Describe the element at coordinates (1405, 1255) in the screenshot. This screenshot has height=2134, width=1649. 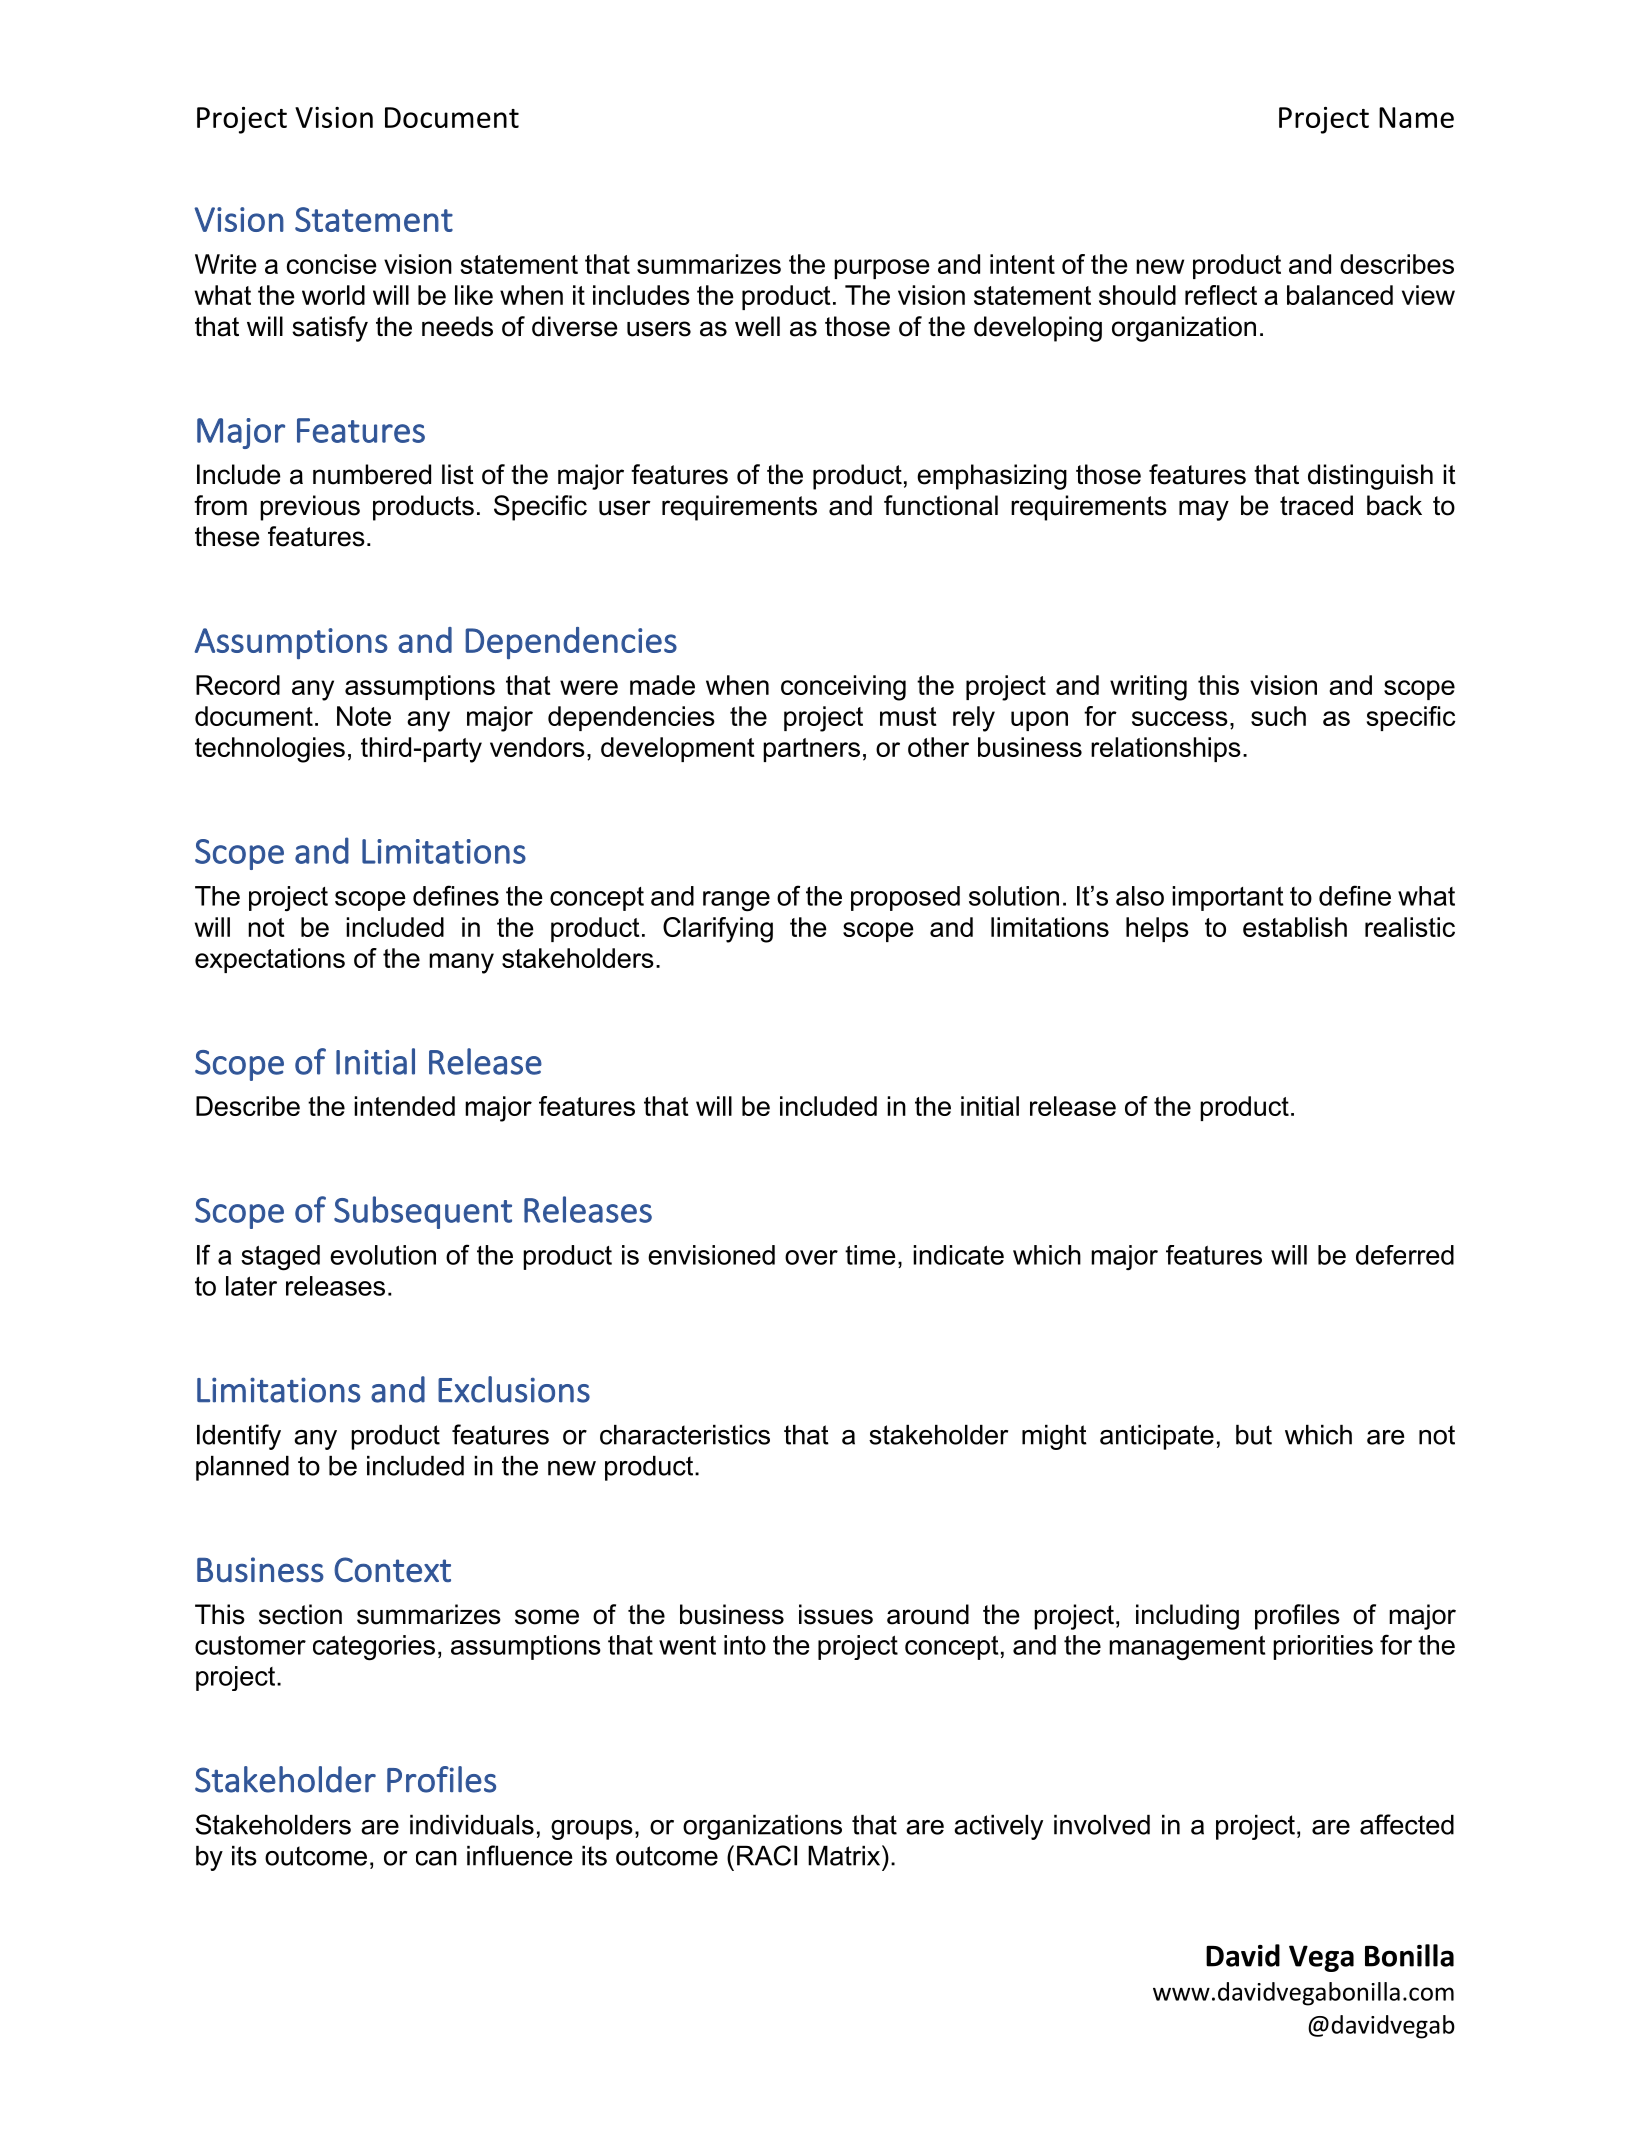
I see `deferred` at that location.
